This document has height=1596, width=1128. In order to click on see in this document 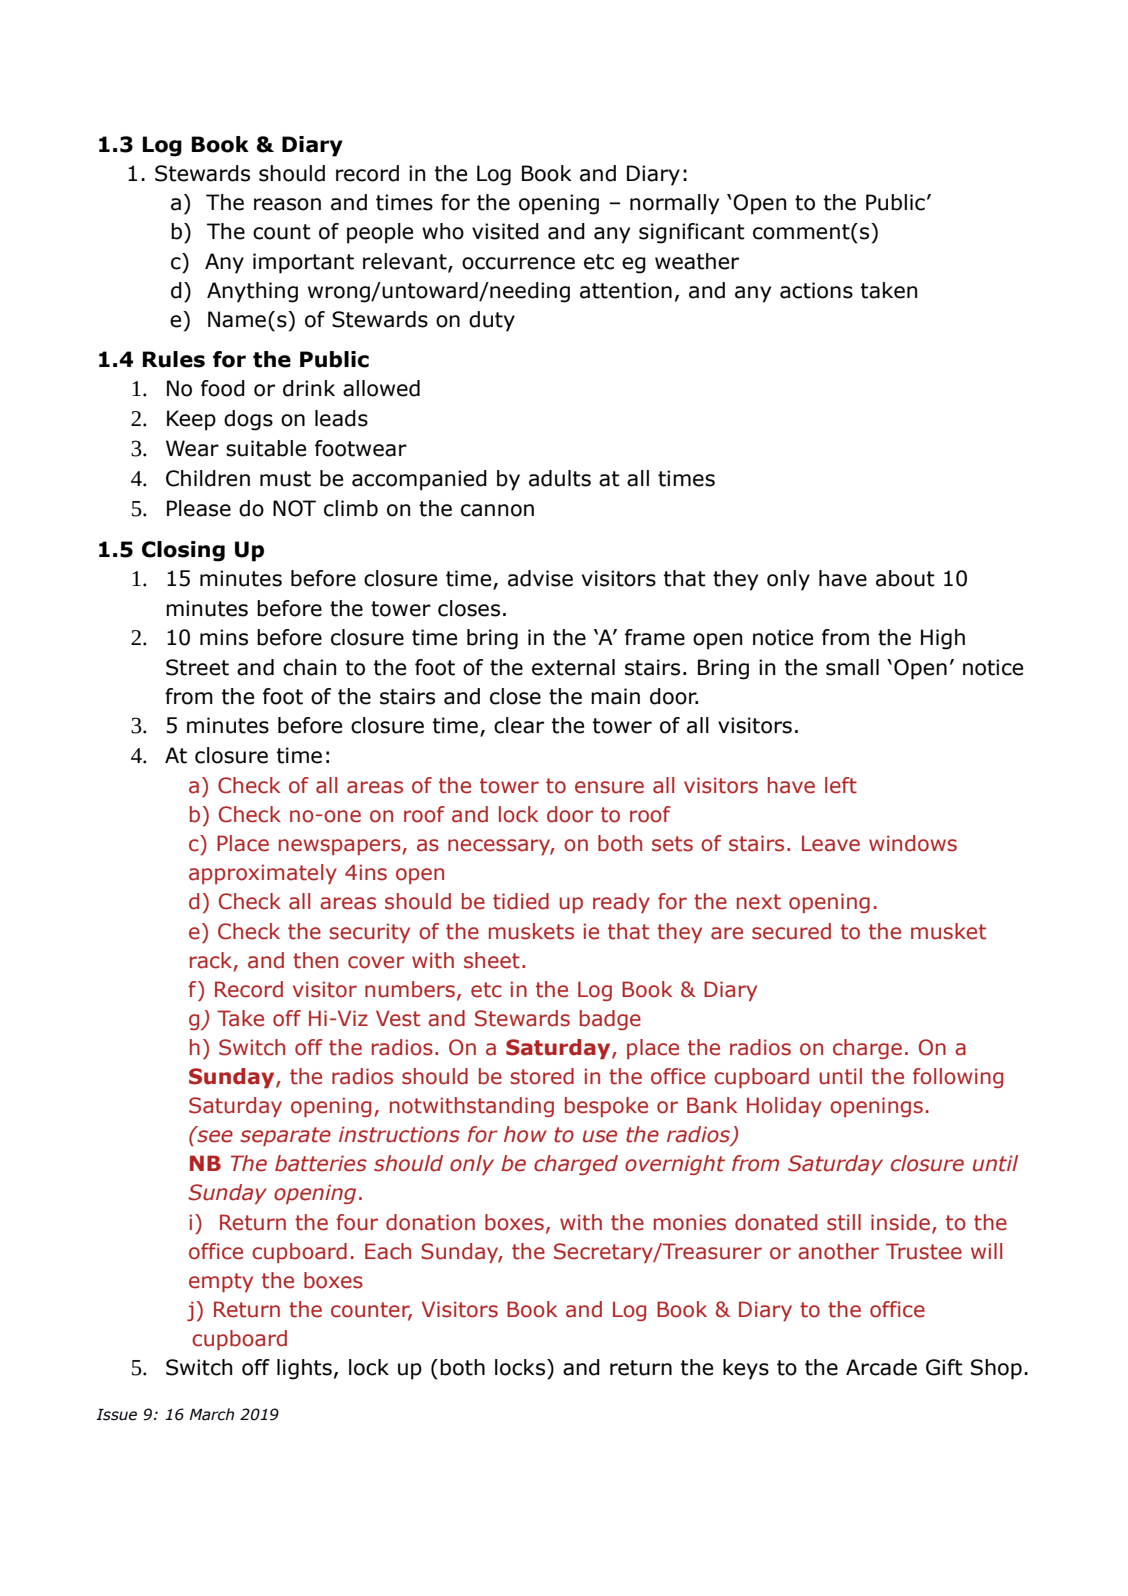, I will do `click(214, 1135)`.
